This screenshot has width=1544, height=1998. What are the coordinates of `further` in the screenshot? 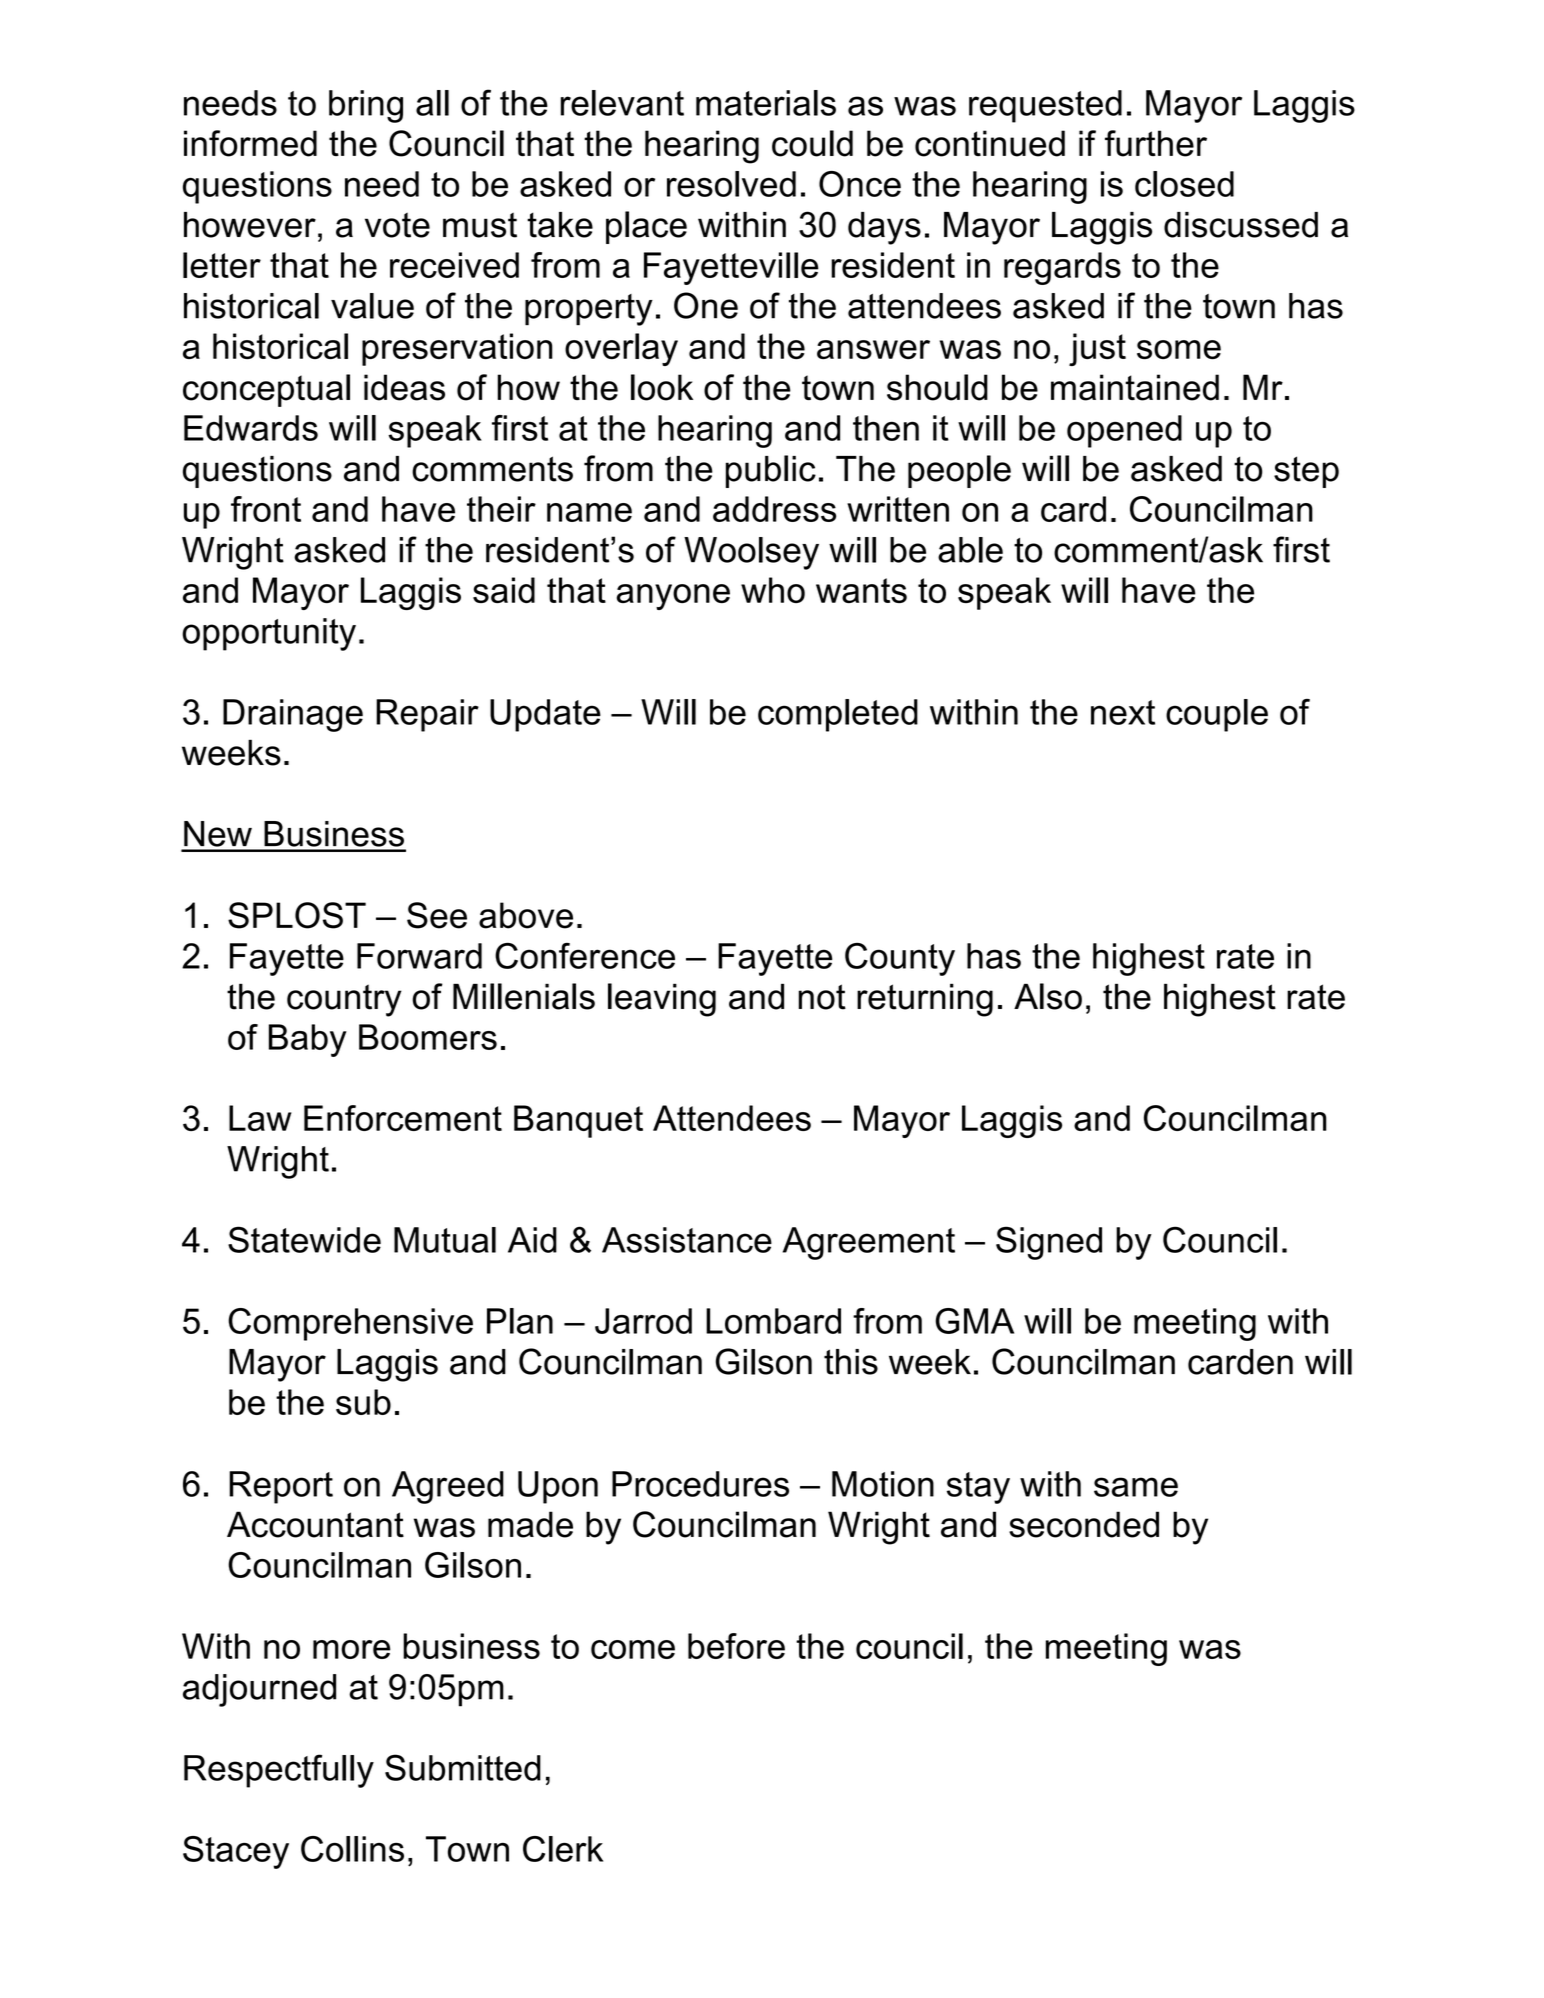 It's located at (1156, 143).
